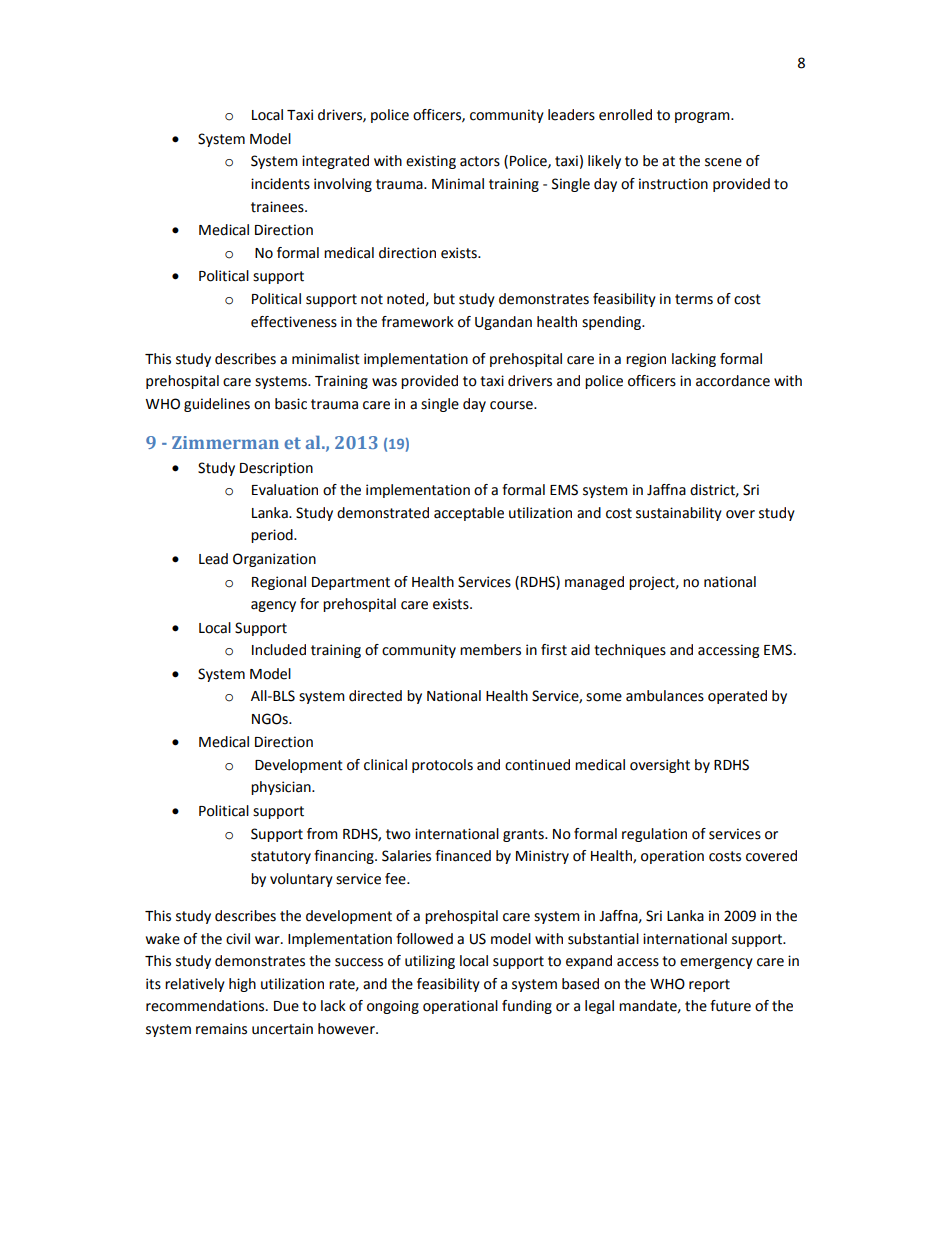  What do you see at coordinates (703, 117) in the screenshot?
I see `program` at bounding box center [703, 117].
